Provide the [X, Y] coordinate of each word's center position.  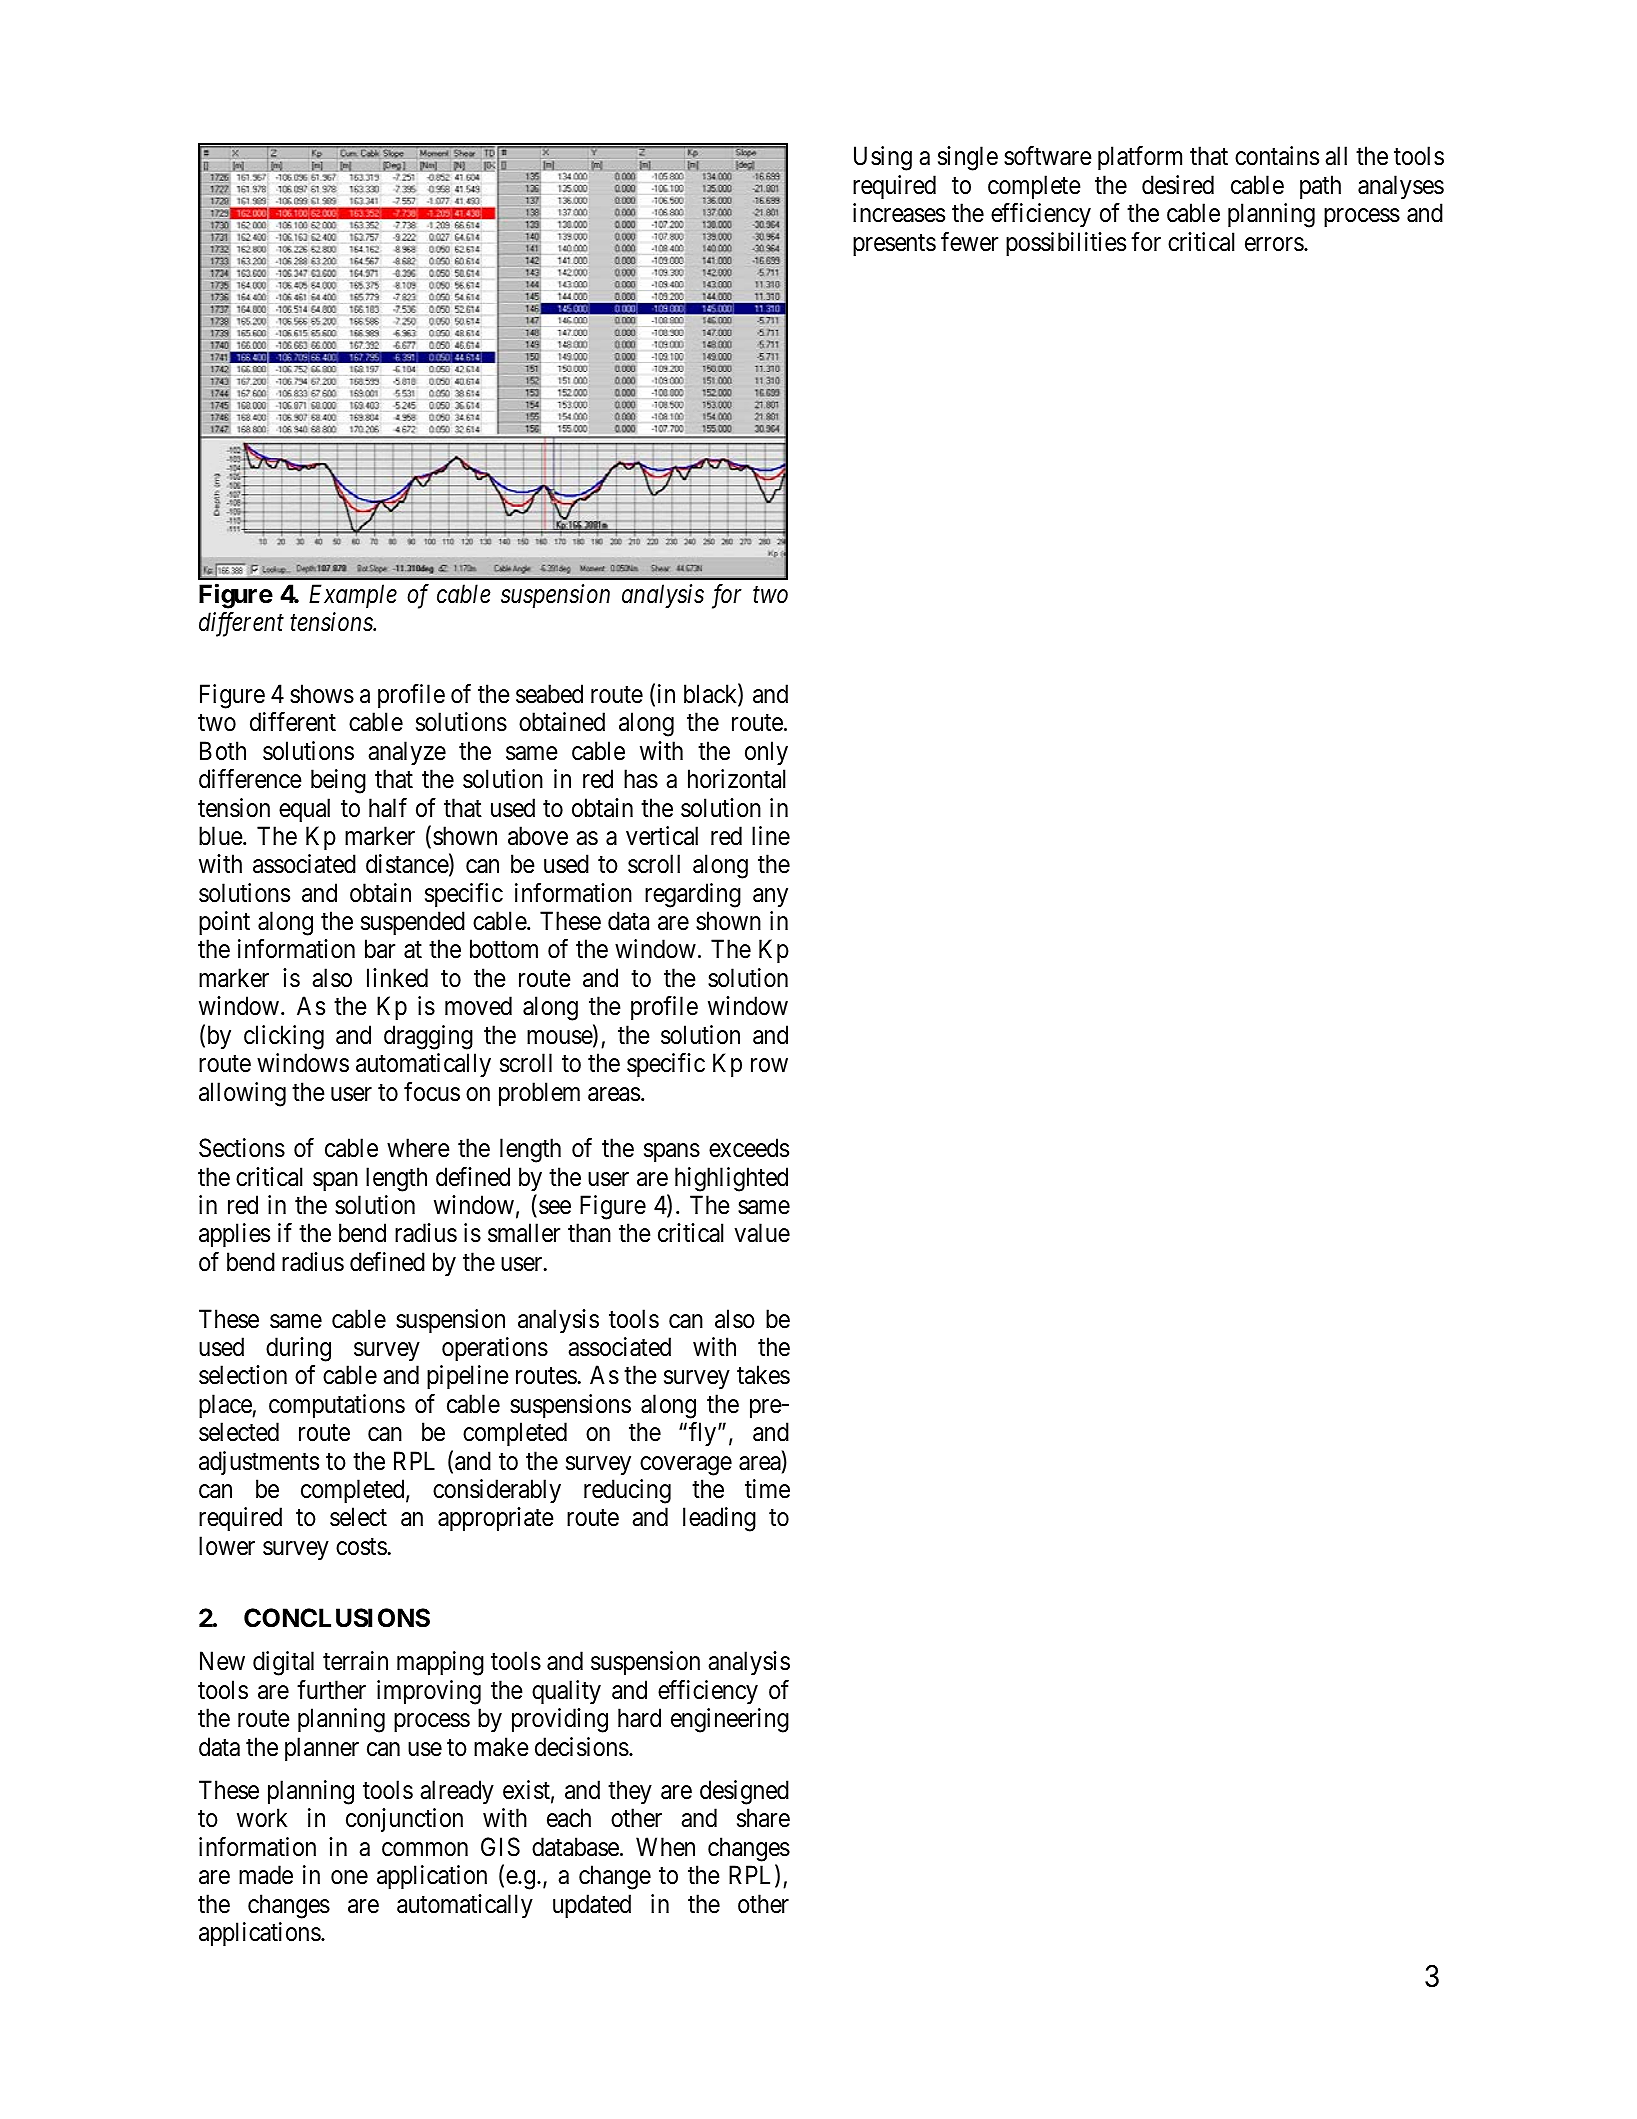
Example [353, 596]
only [766, 753]
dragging [428, 1037]
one [349, 1878]
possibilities [1066, 244]
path [1320, 187]
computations [337, 1406]
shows [322, 694]
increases [899, 213]
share [763, 1818]
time [767, 1489]
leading [719, 1519]
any [770, 898]
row [769, 1066]
